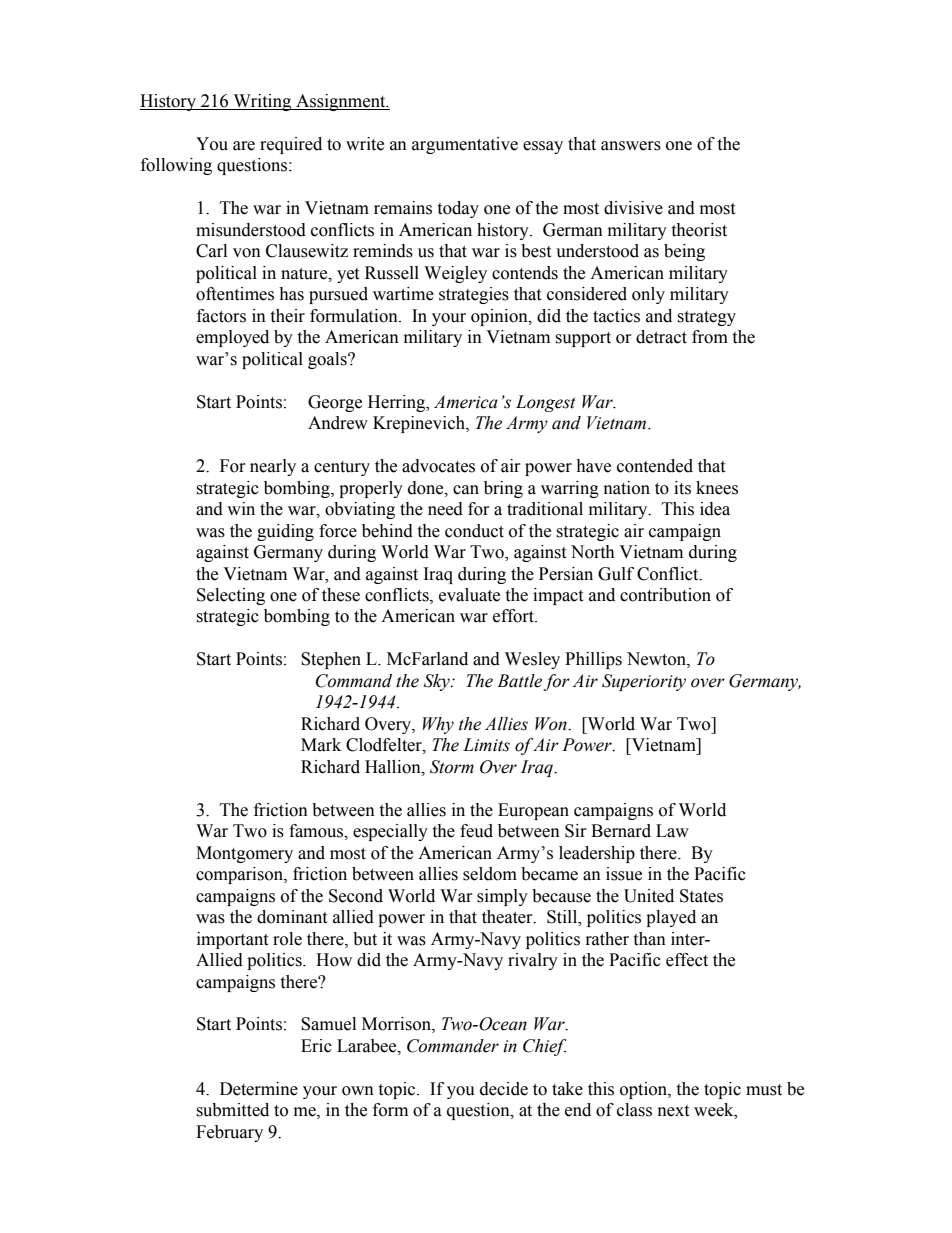  I want to click on contribution, so click(665, 595).
